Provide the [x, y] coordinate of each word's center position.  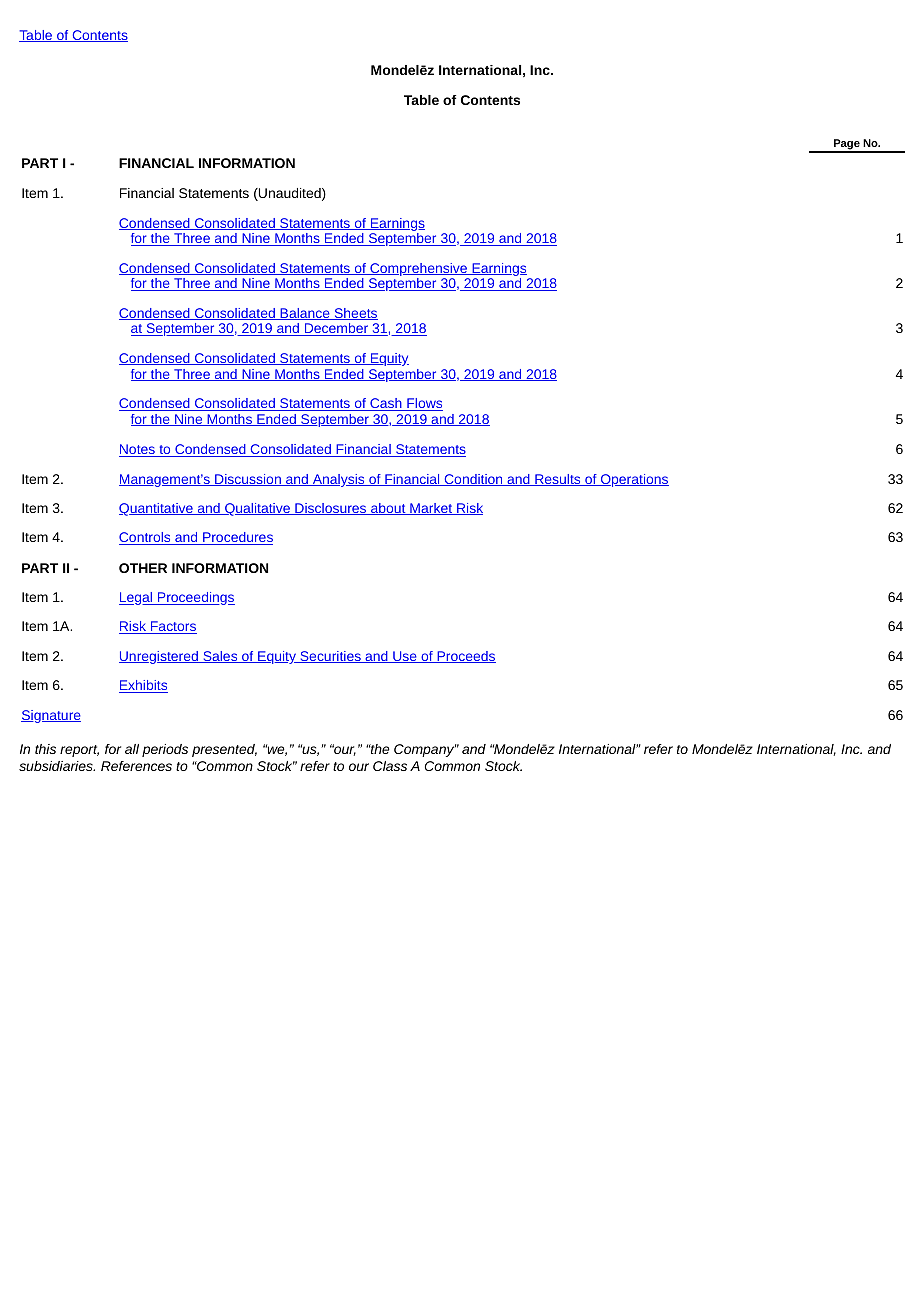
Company [425, 750]
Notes [138, 450]
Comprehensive [419, 271]
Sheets [355, 314]
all [132, 749]
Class [390, 766]
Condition [473, 480]
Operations [634, 480]
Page [847, 145]
